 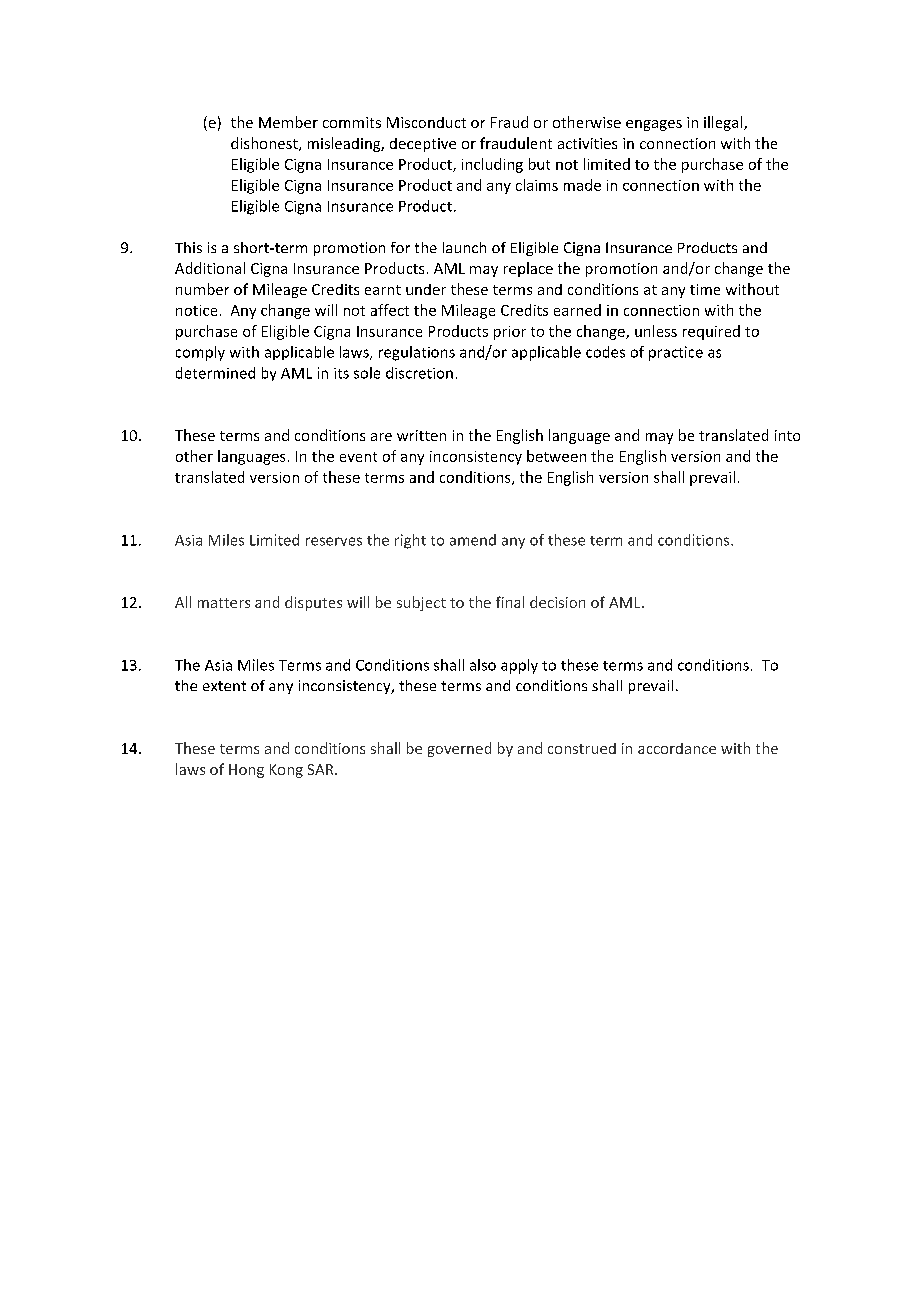 What do you see at coordinates (510, 333) in the screenshot?
I see `prior` at bounding box center [510, 333].
